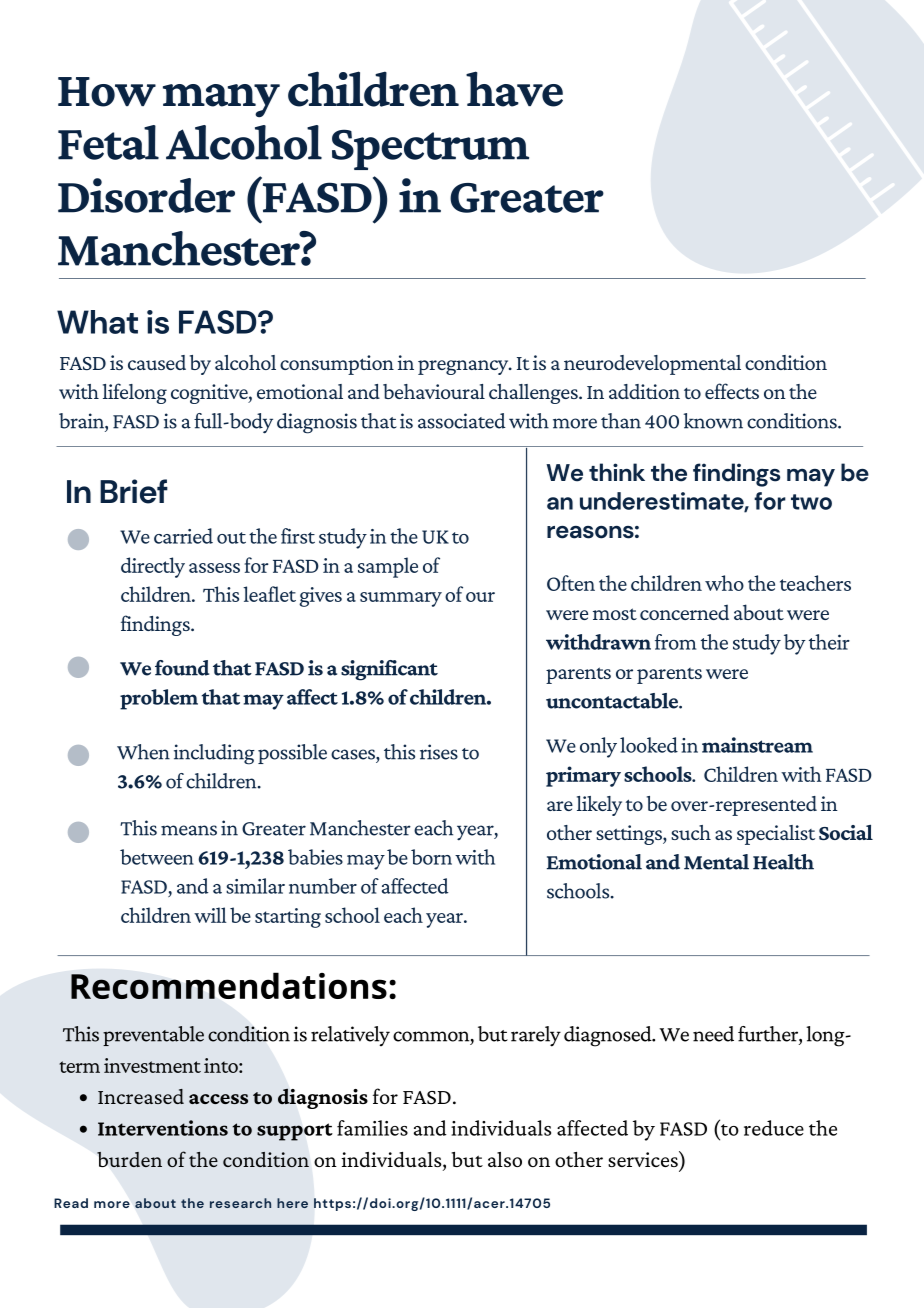 This screenshot has height=1308, width=924. What do you see at coordinates (583, 776) in the screenshot?
I see `primary` at bounding box center [583, 776].
